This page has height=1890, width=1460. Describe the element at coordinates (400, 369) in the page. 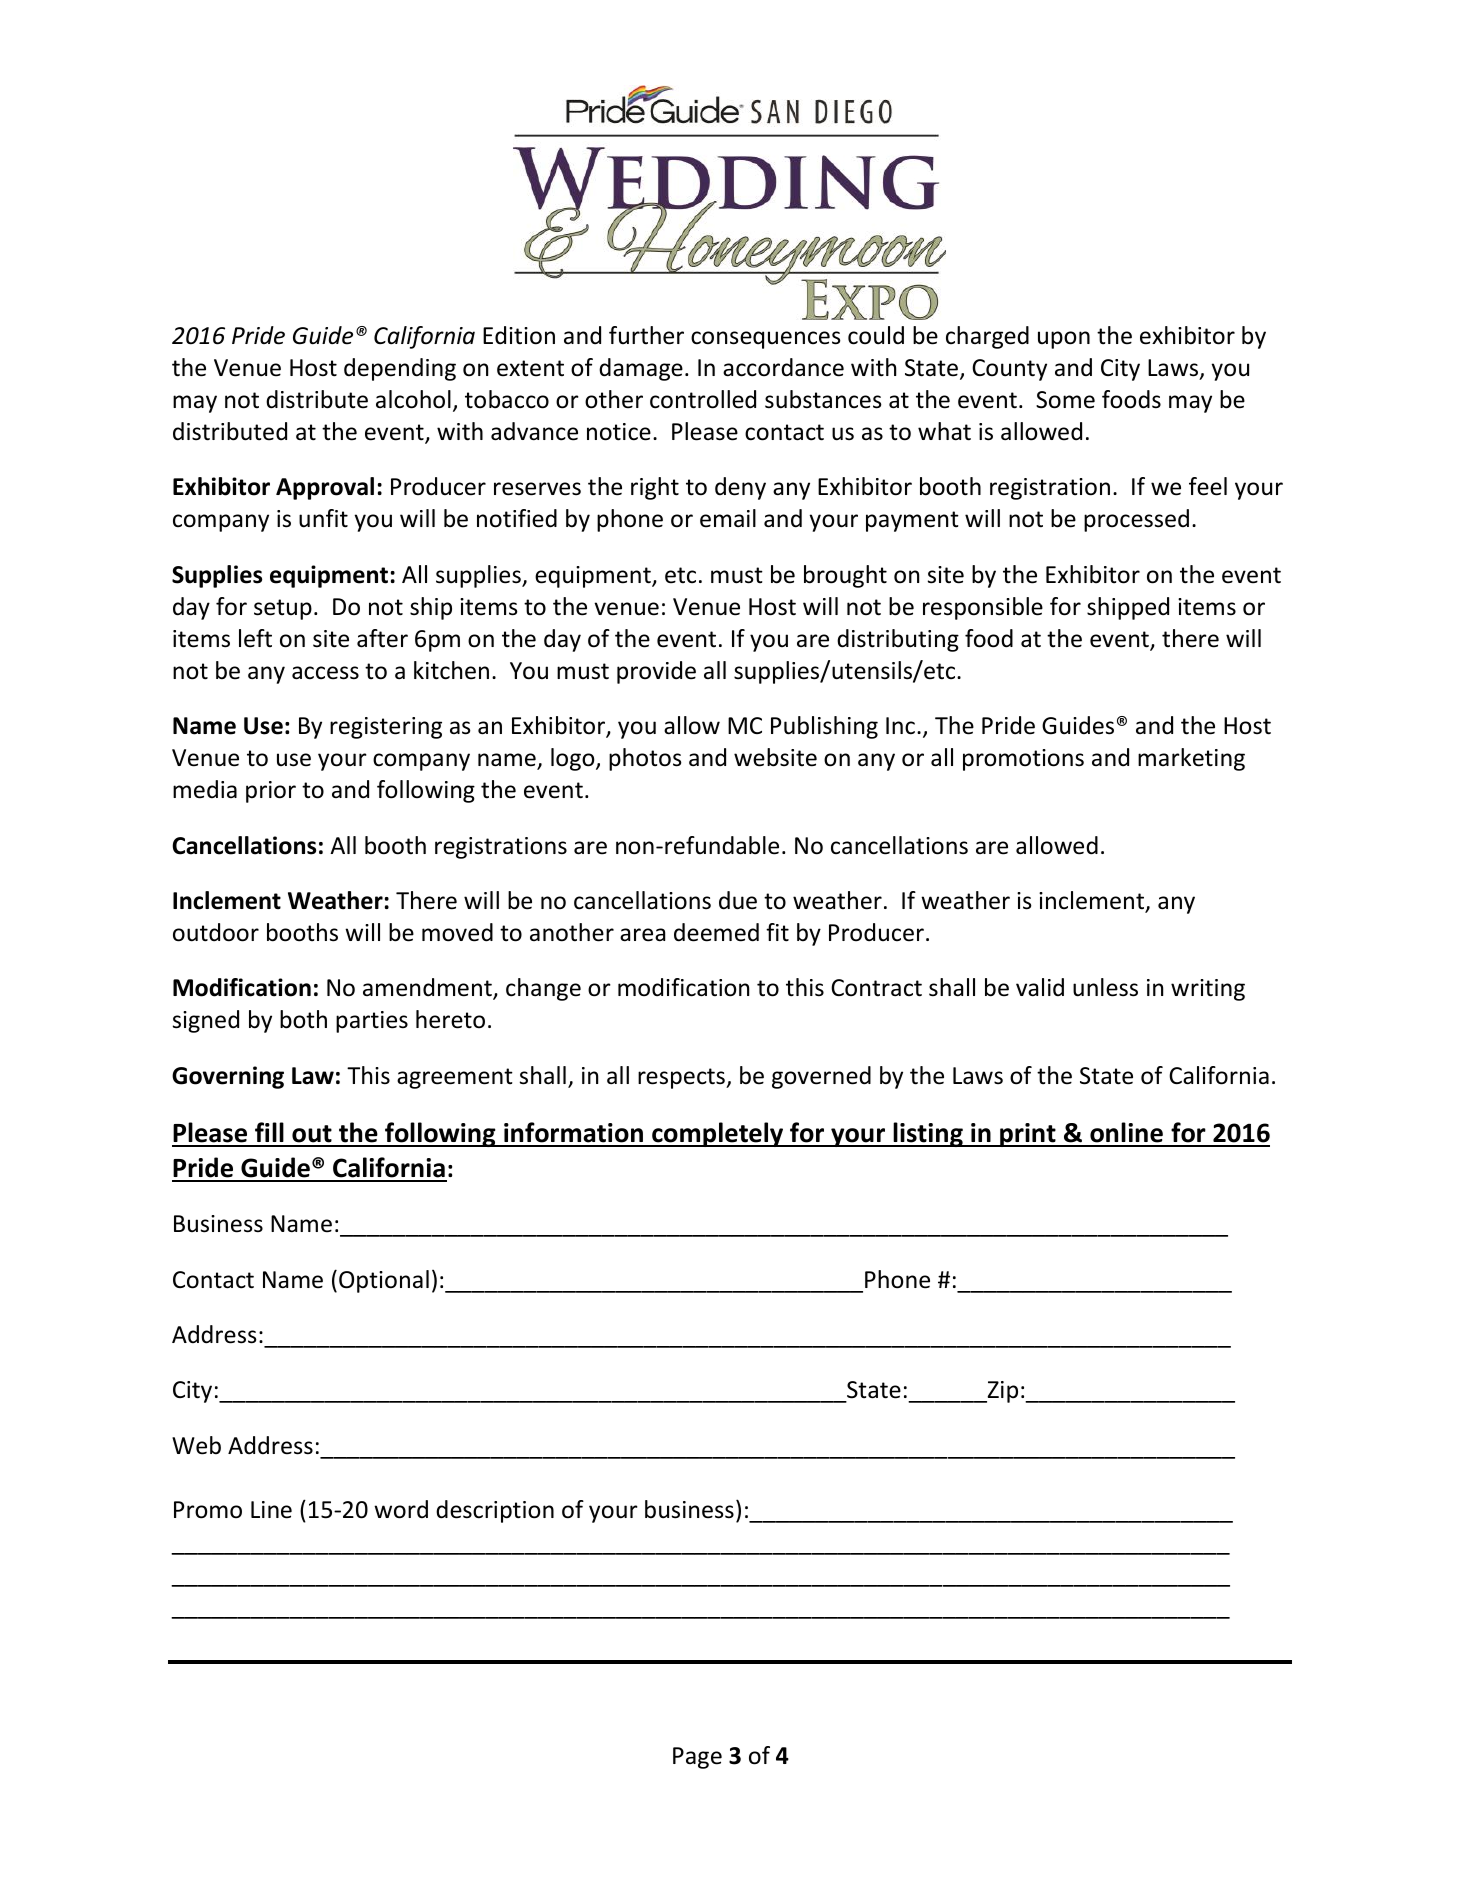

I see `depending` at that location.
